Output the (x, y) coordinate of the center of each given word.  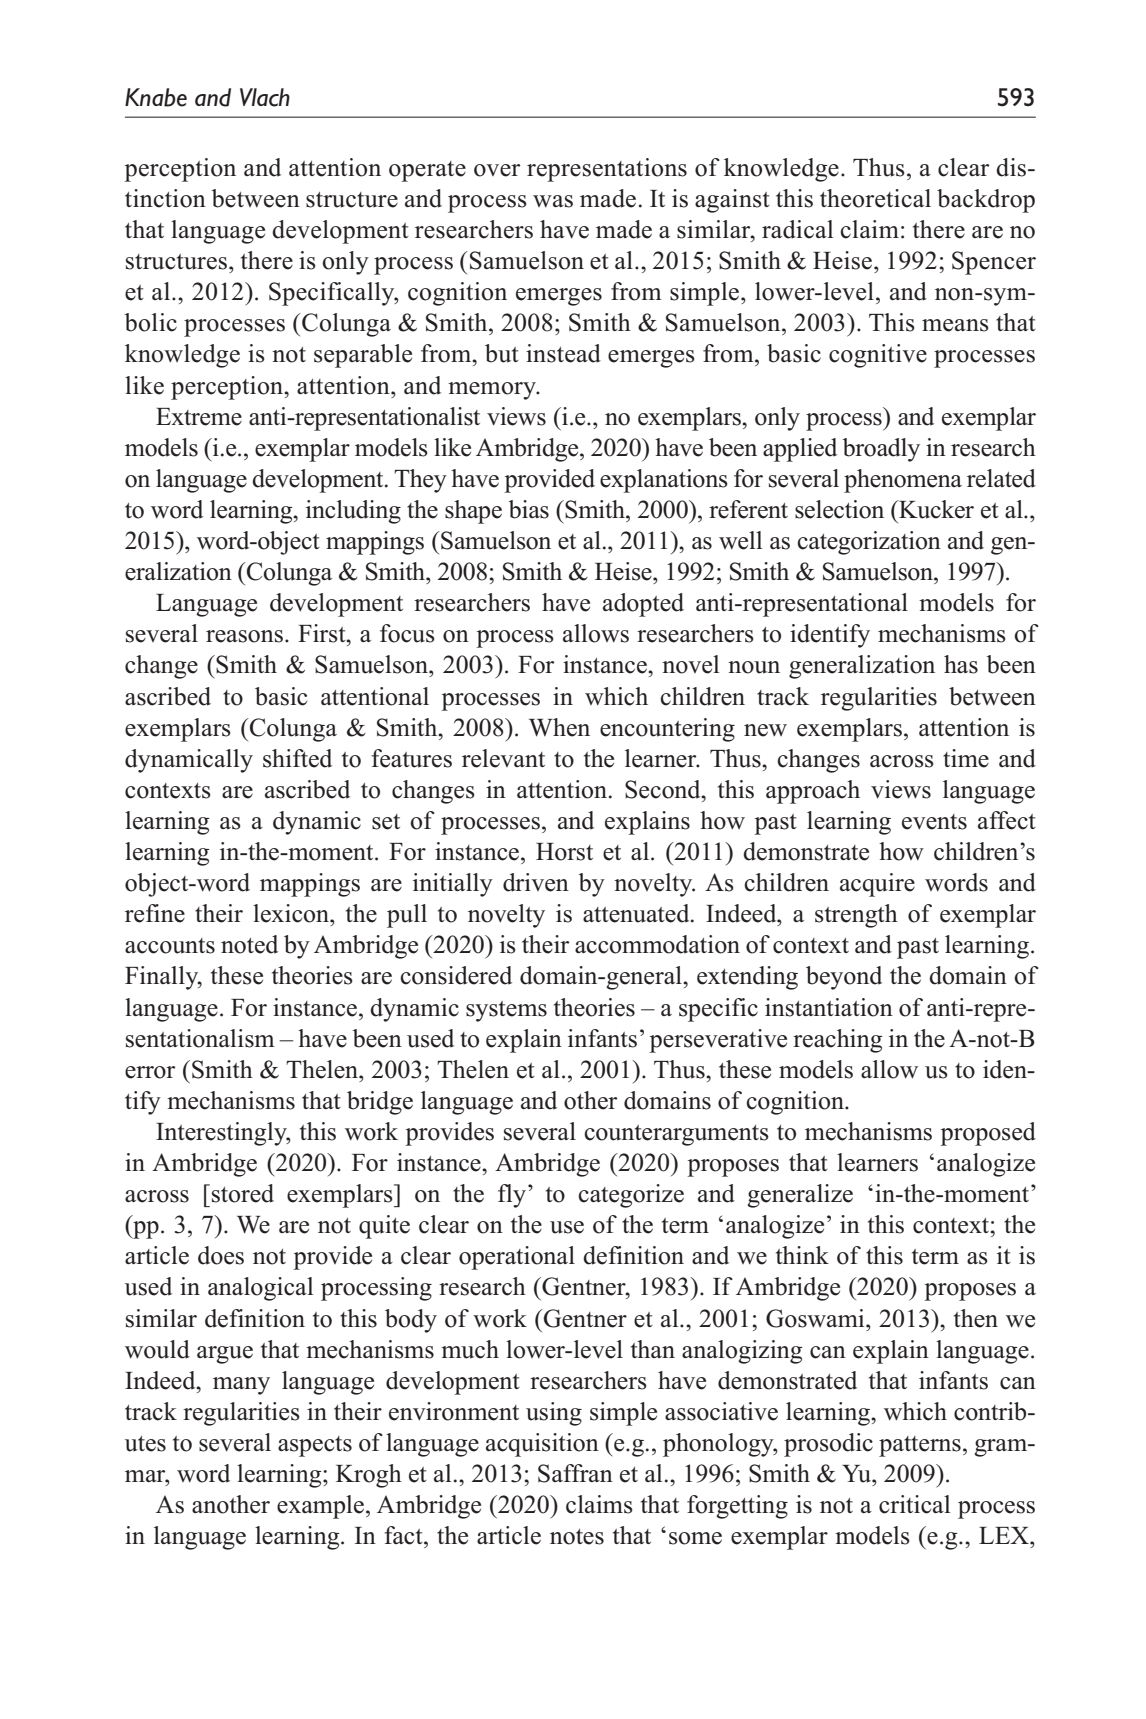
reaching (838, 1041)
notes (577, 1537)
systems (506, 1011)
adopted (643, 605)
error (150, 1072)
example (320, 1507)
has (961, 664)
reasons (244, 636)
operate (427, 171)
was (553, 201)
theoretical (875, 198)
